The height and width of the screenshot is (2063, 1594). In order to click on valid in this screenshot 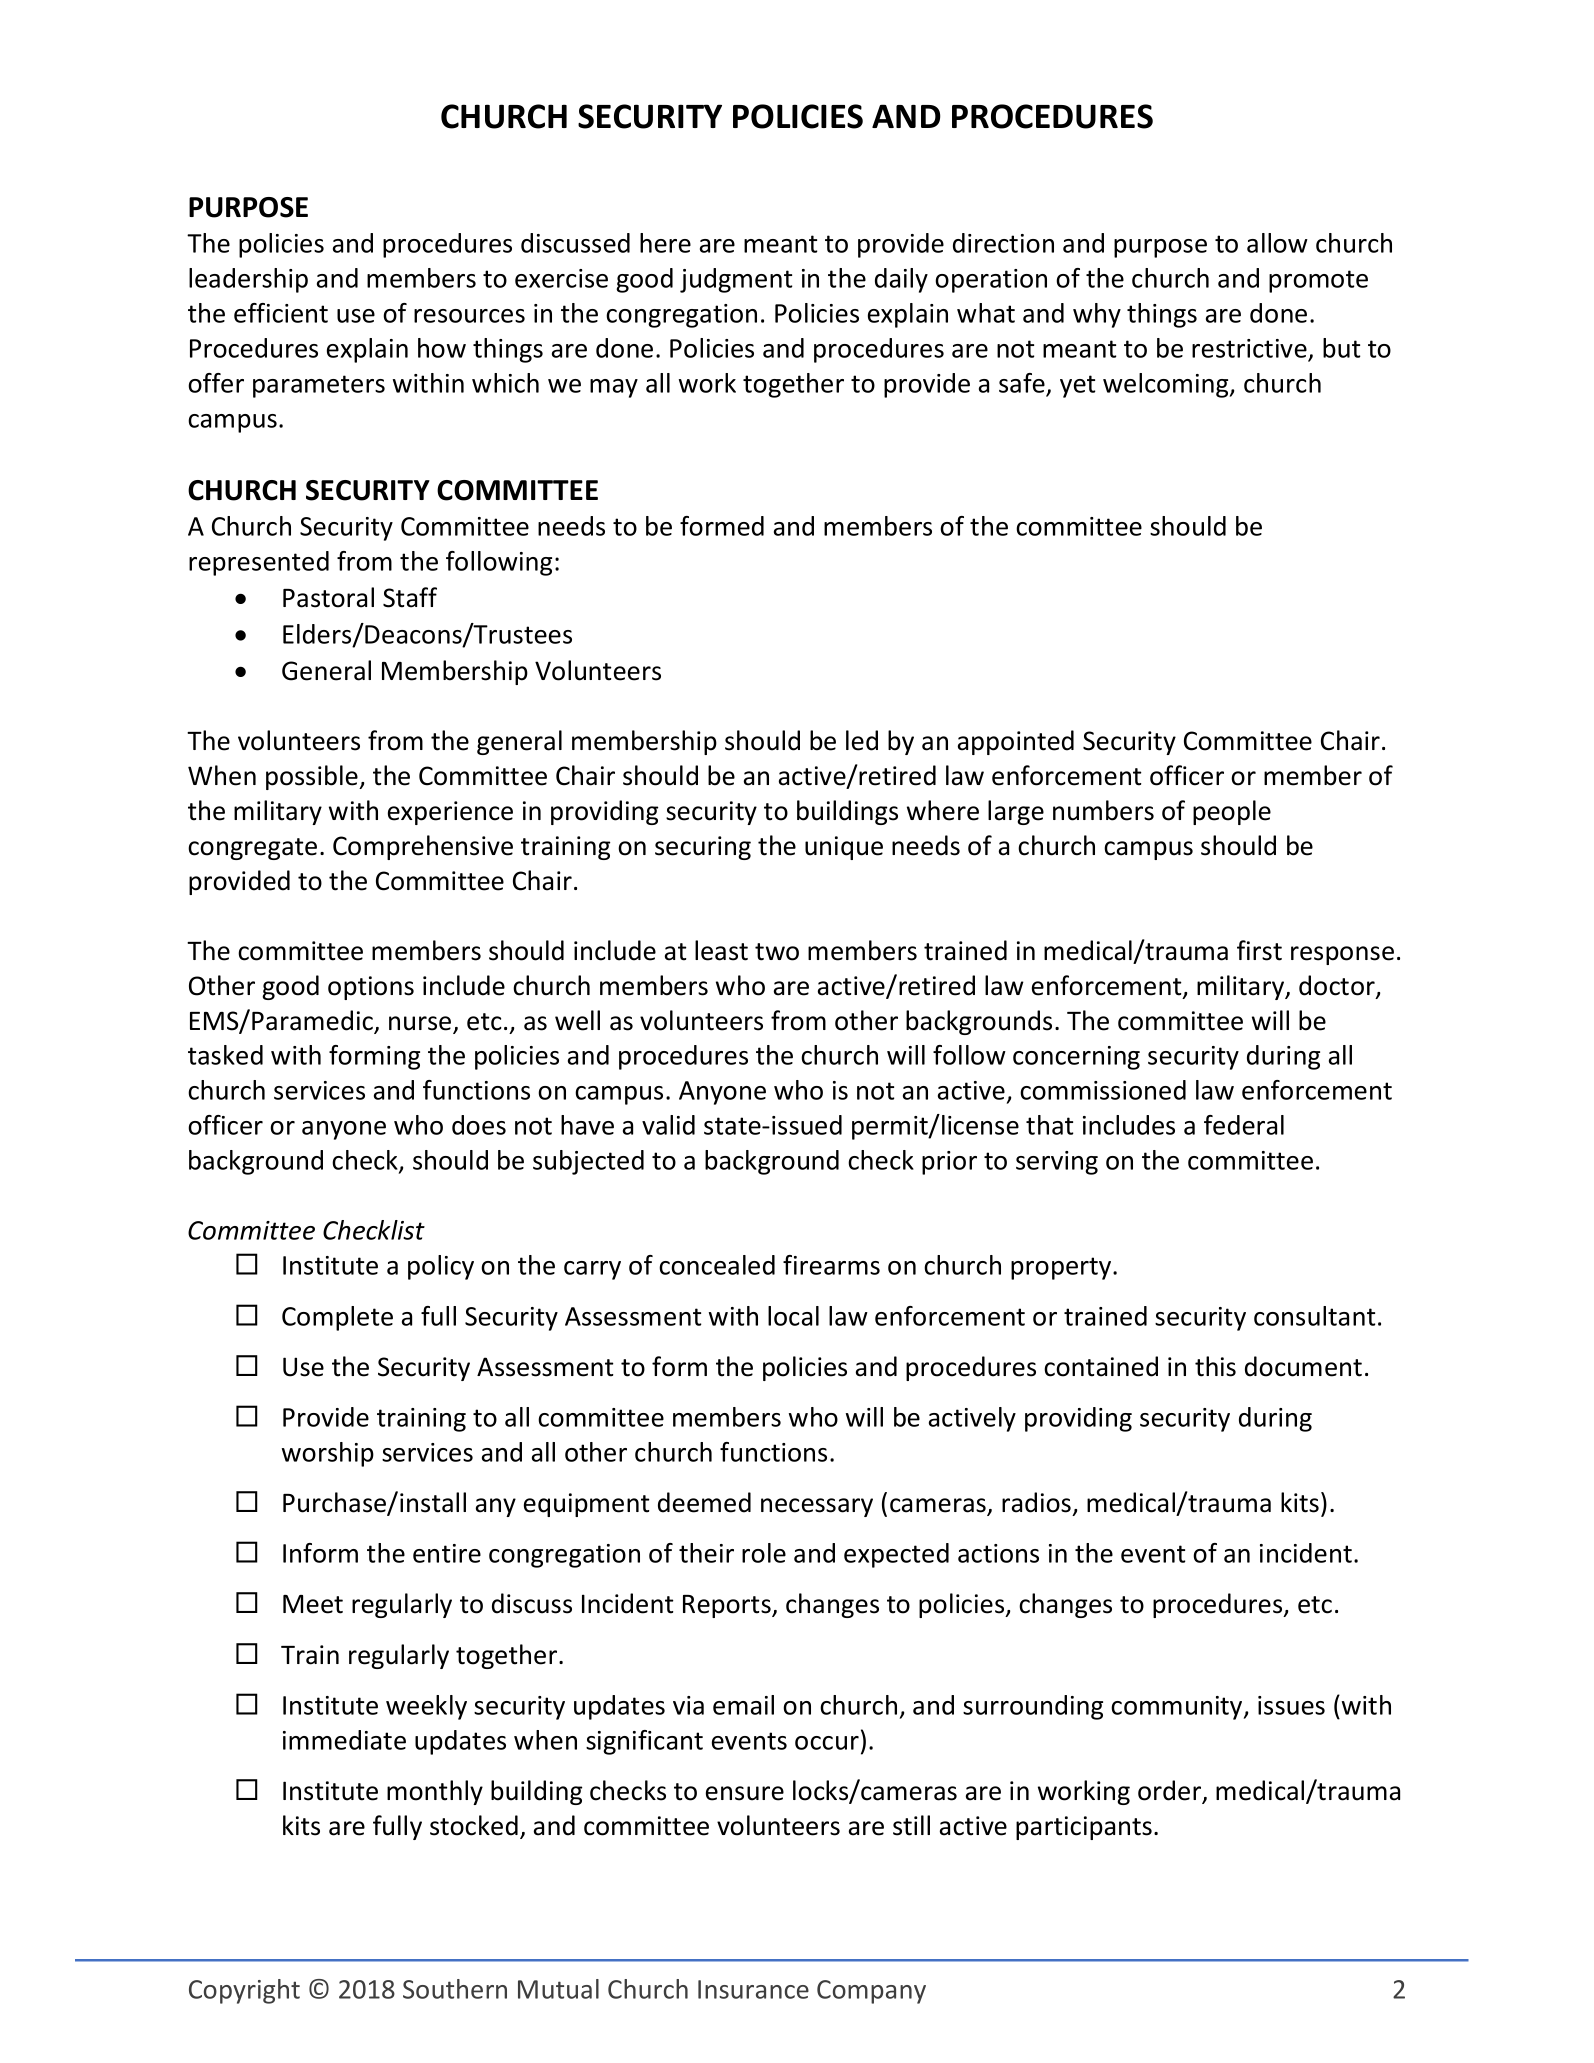, I will do `click(668, 1125)`.
